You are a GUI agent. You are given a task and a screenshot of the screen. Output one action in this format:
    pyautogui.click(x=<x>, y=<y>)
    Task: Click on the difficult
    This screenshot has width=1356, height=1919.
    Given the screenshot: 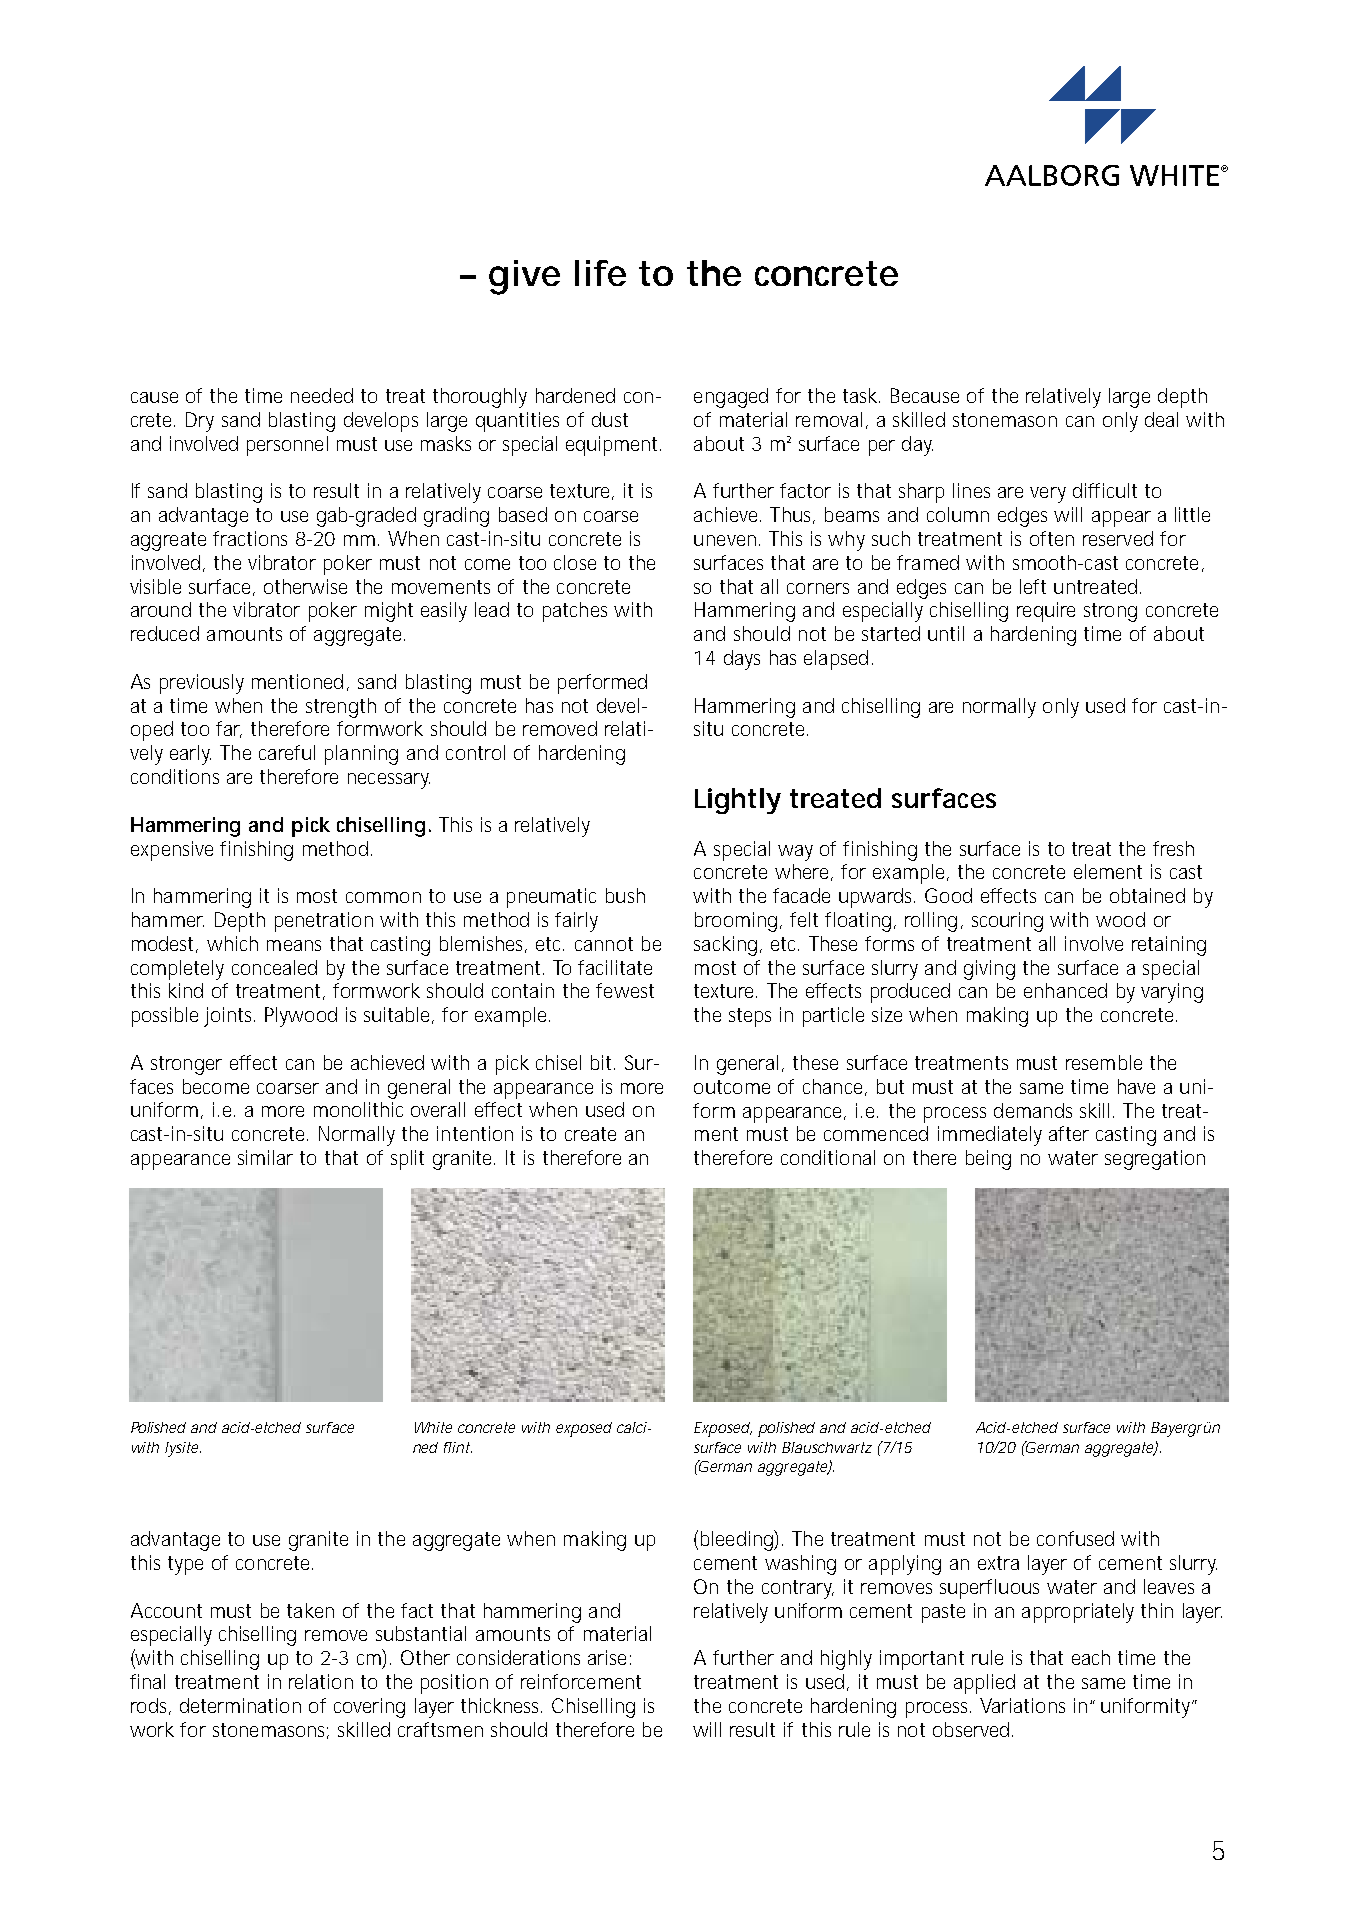 What is the action you would take?
    pyautogui.click(x=1105, y=490)
